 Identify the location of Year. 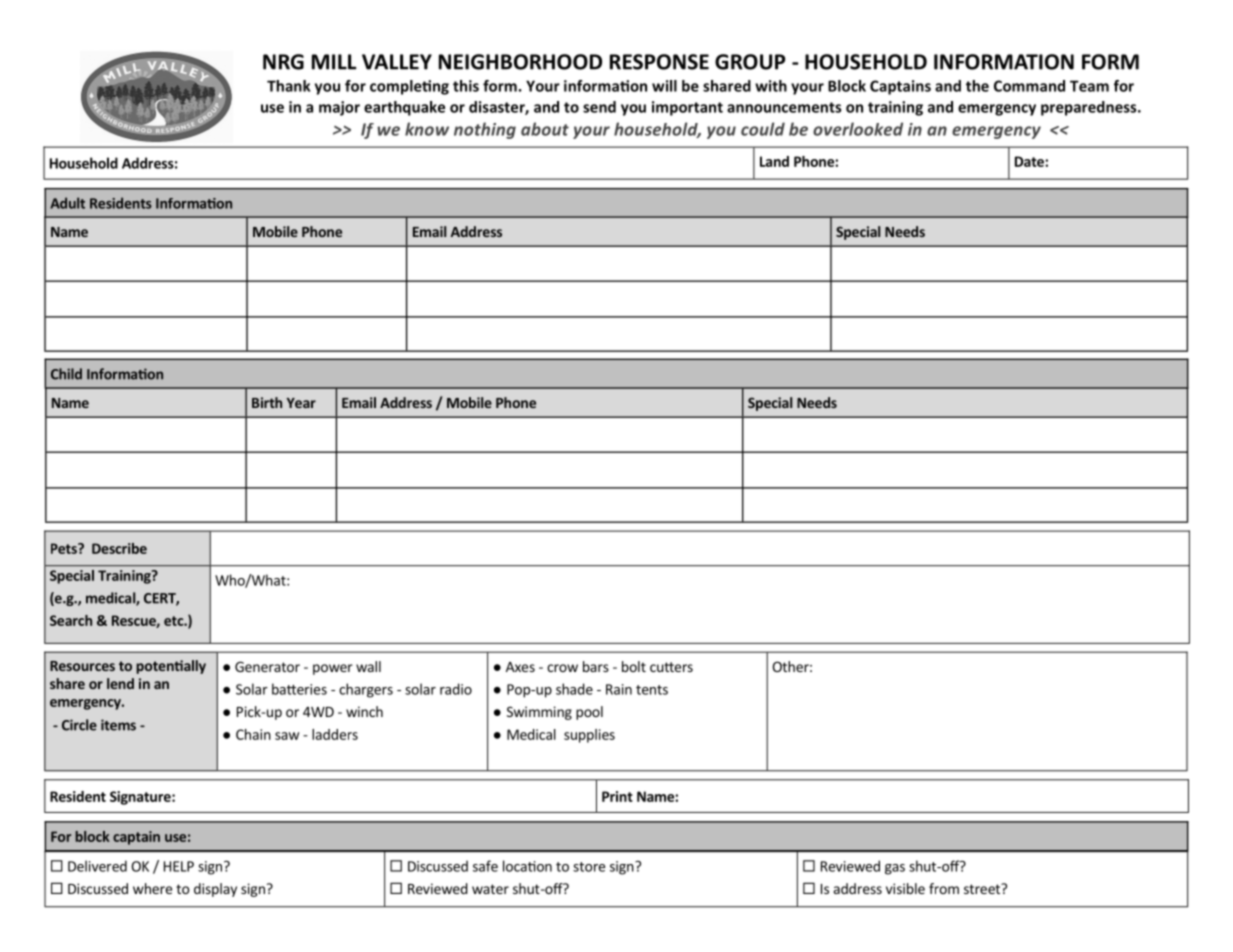
(301, 403).
